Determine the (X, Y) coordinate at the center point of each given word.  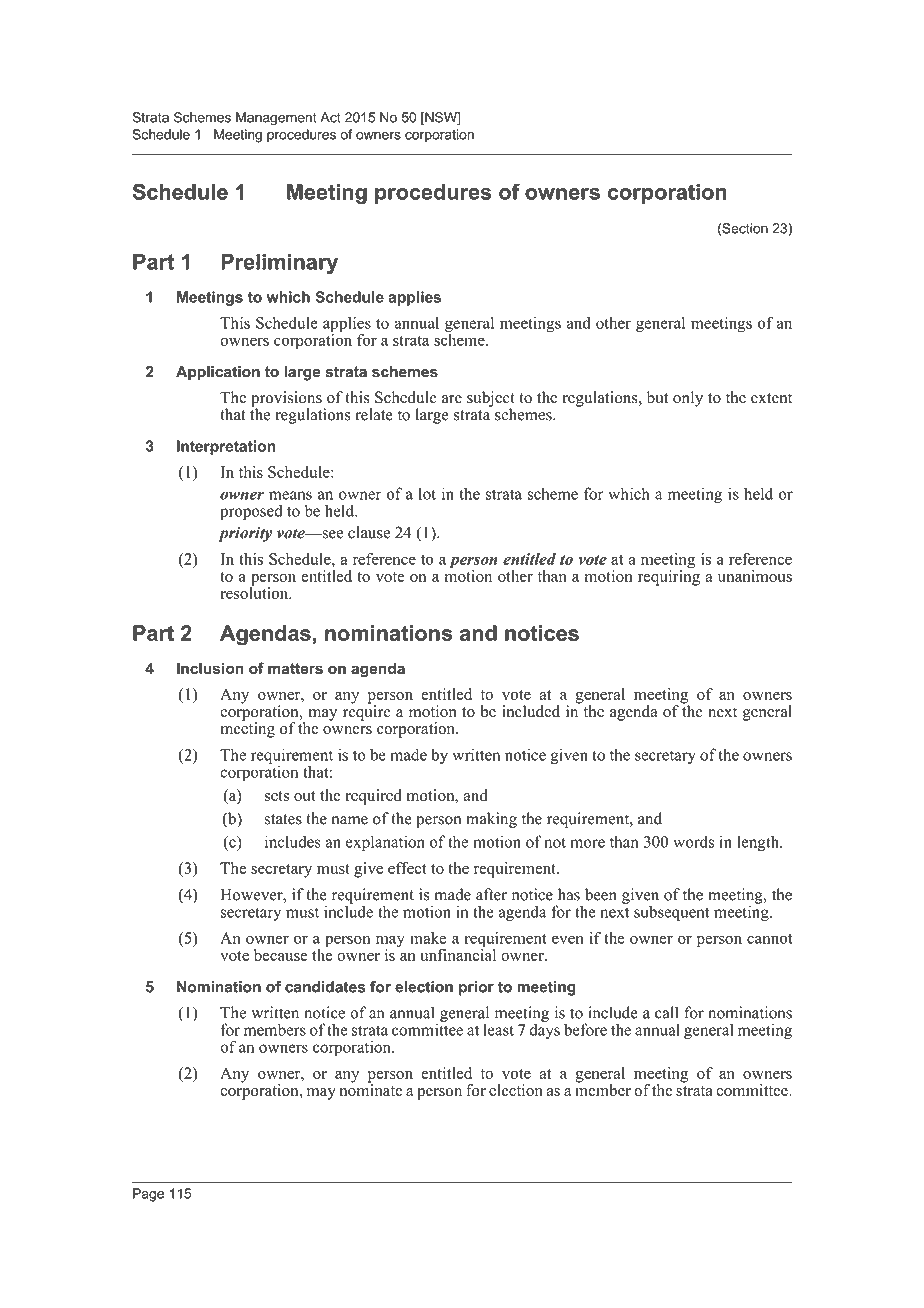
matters (295, 668)
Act (330, 117)
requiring (669, 577)
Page (148, 1195)
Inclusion (210, 668)
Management (276, 119)
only (688, 399)
